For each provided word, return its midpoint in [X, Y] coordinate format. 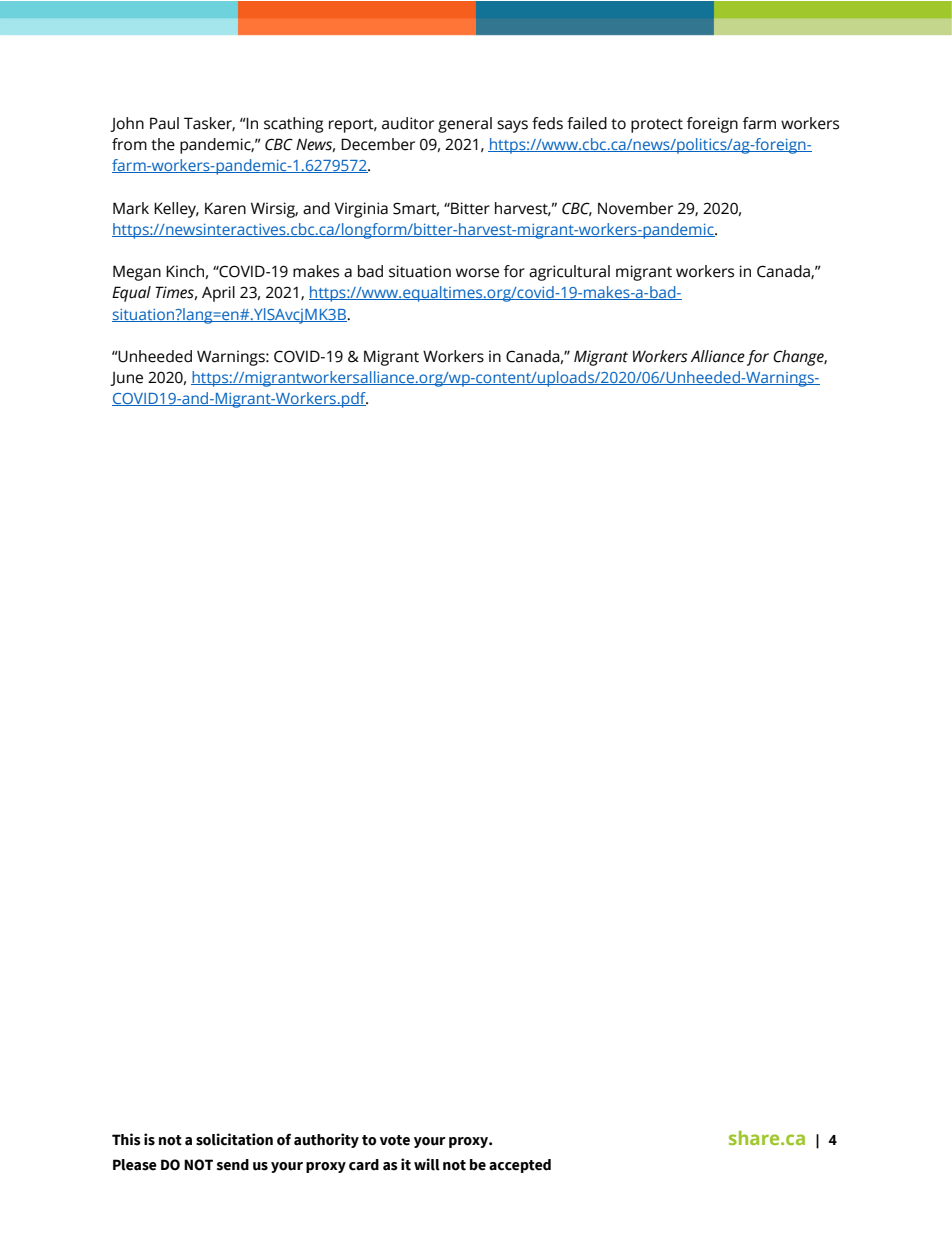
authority [326, 1140]
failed [587, 123]
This [126, 1139]
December [378, 144]
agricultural [569, 273]
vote [395, 1140]
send [233, 1165]
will [427, 1164]
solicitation [234, 1139]
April [218, 294]
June [126, 379]
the [163, 144]
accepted [520, 1166]
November [635, 208]
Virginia [361, 210]
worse [477, 273]
